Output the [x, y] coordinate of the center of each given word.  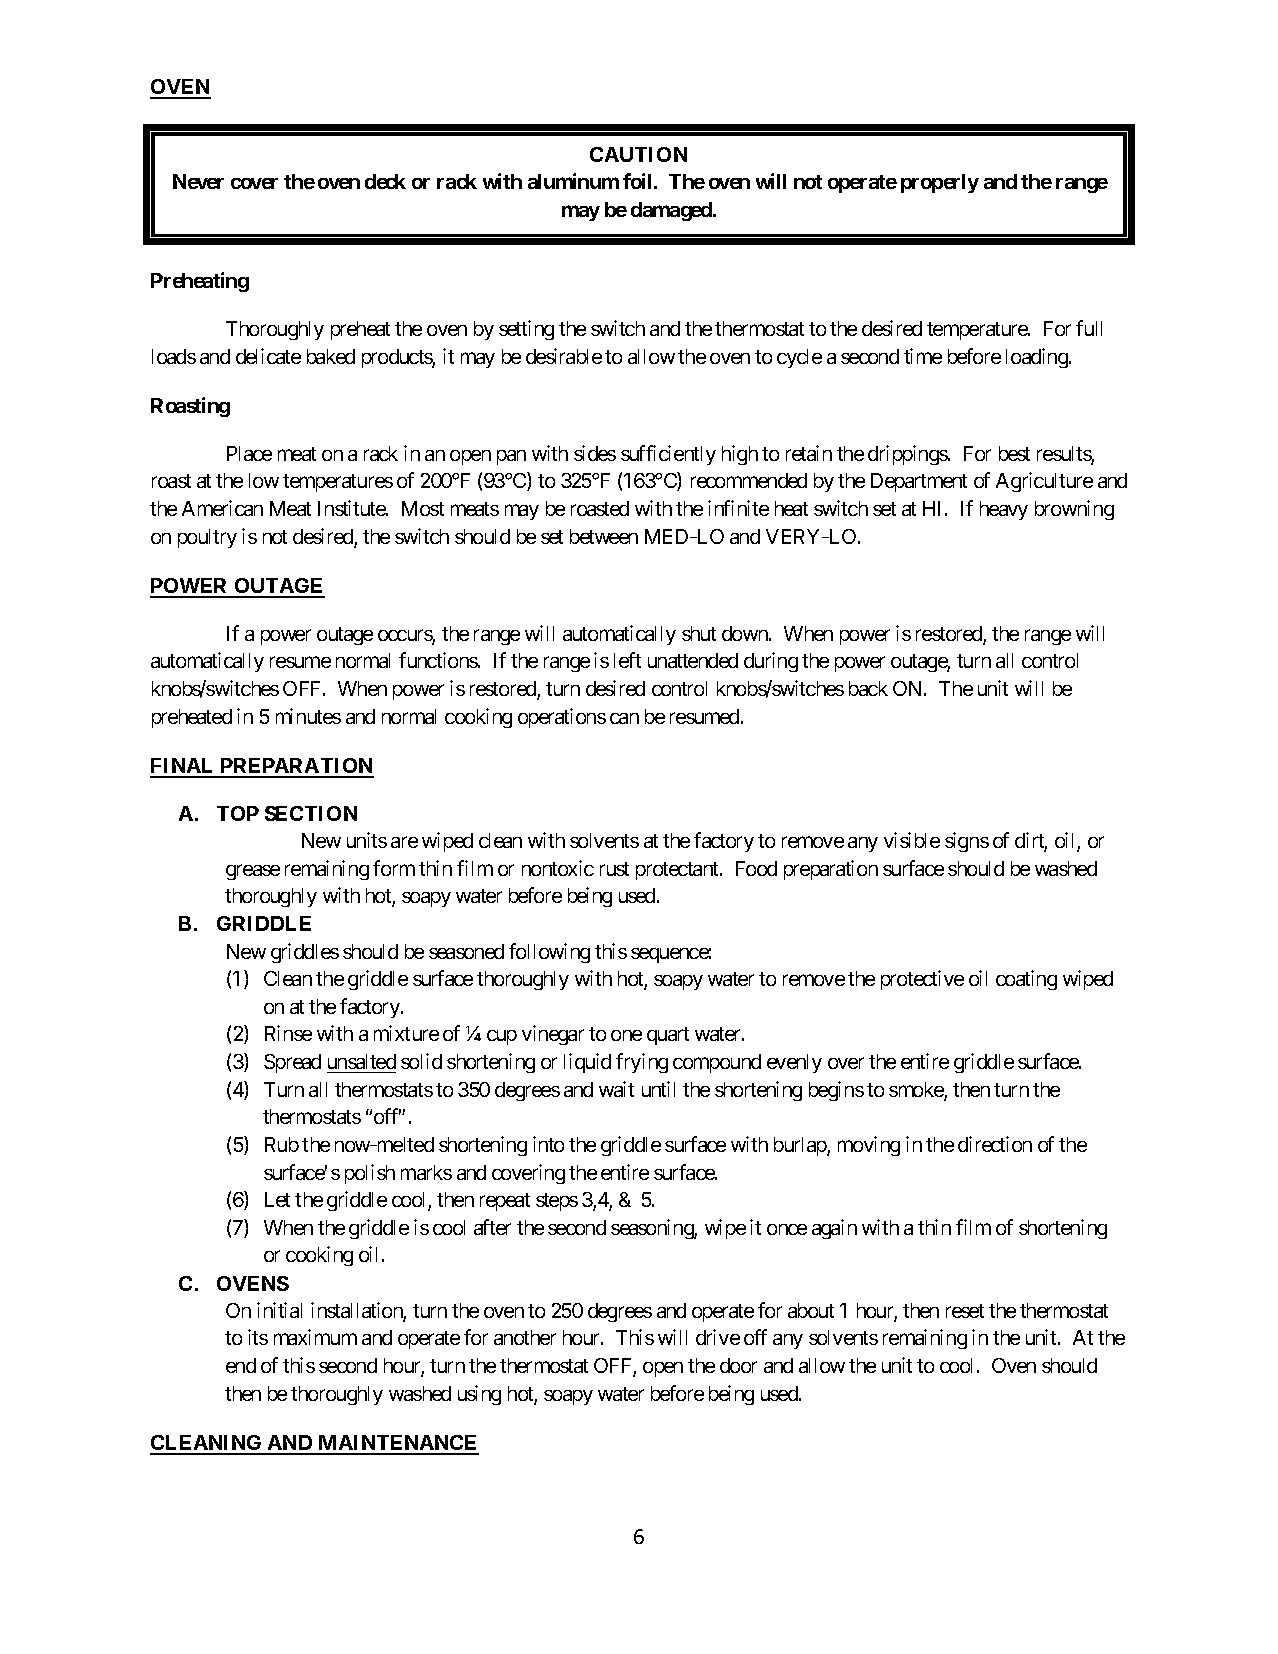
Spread [292, 1063]
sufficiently [668, 455]
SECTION [311, 813]
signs [967, 842]
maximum [315, 1337]
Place [249, 453]
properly [940, 183]
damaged [672, 211]
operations [562, 718]
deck [385, 181]
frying [642, 1063]
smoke [917, 1091]
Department [919, 482]
